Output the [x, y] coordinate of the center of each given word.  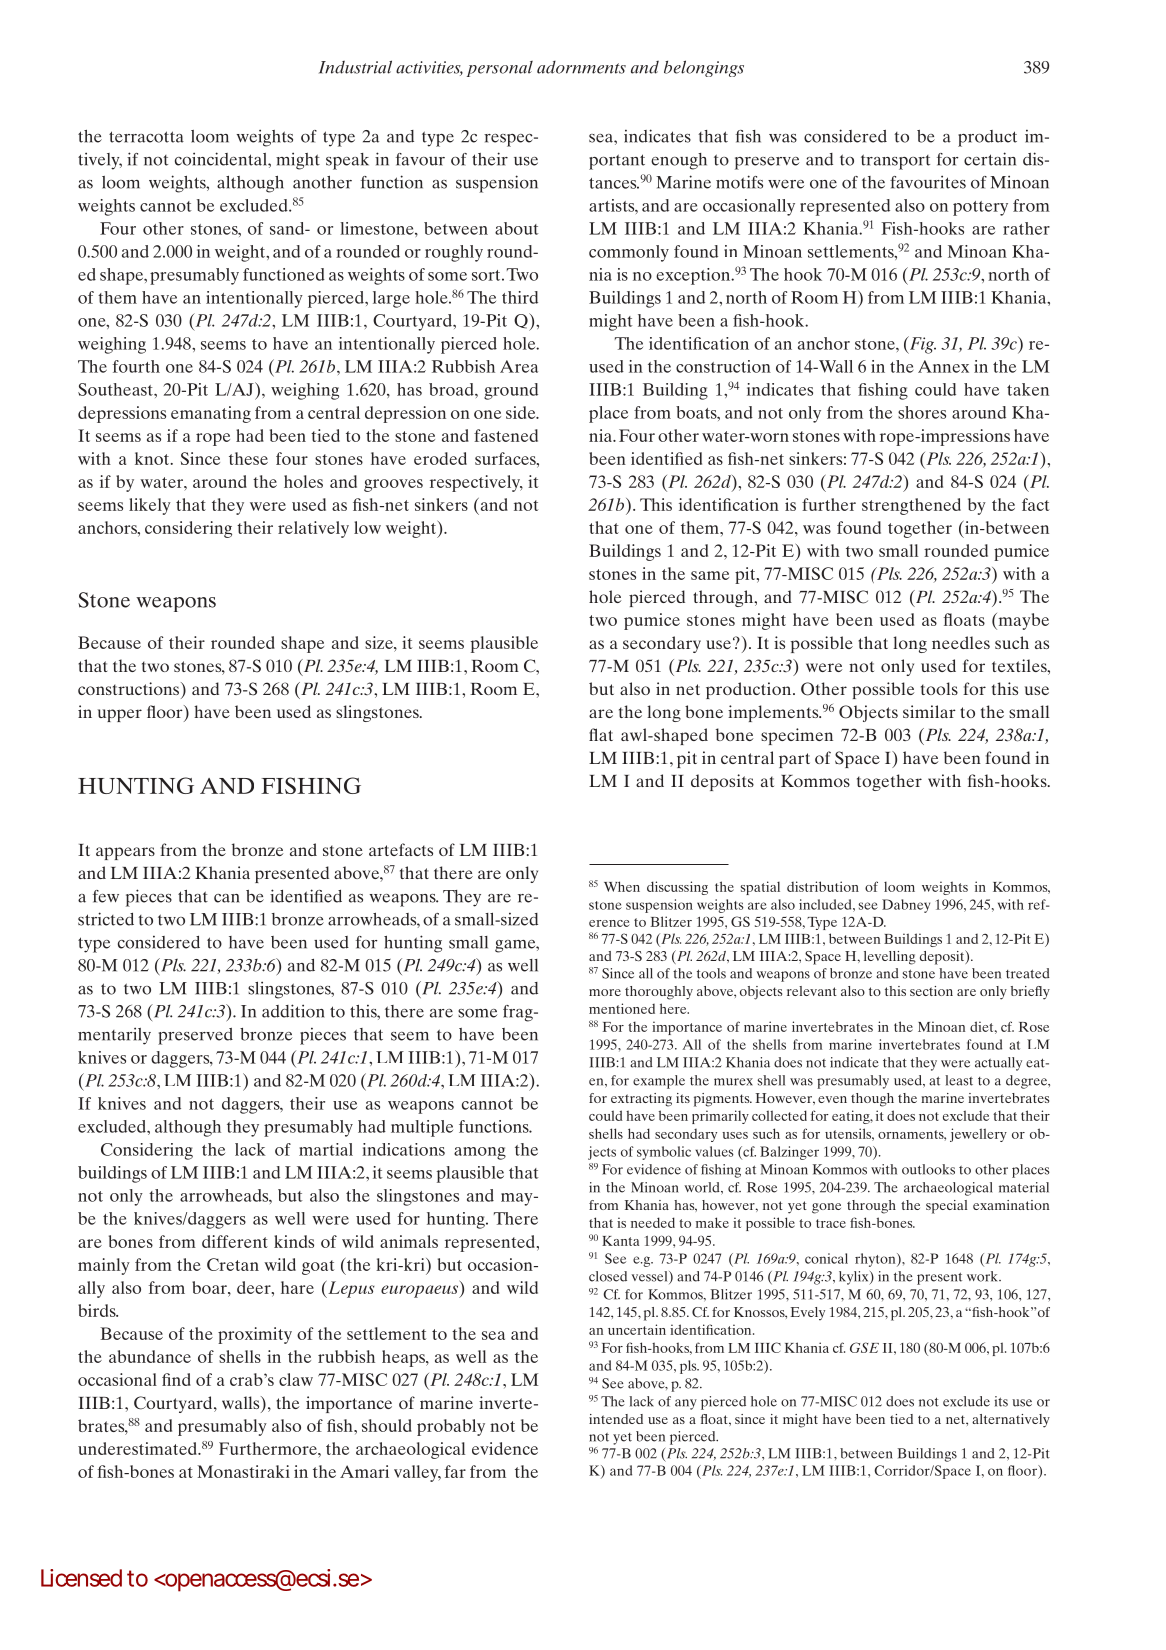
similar [929, 711]
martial [326, 1149]
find [176, 1379]
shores [922, 412]
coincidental [222, 159]
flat [601, 734]
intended [616, 1419]
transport [895, 162]
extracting [641, 1100]
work [983, 1276]
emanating [211, 414]
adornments [581, 67]
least [959, 1080]
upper [120, 715]
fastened [506, 435]
